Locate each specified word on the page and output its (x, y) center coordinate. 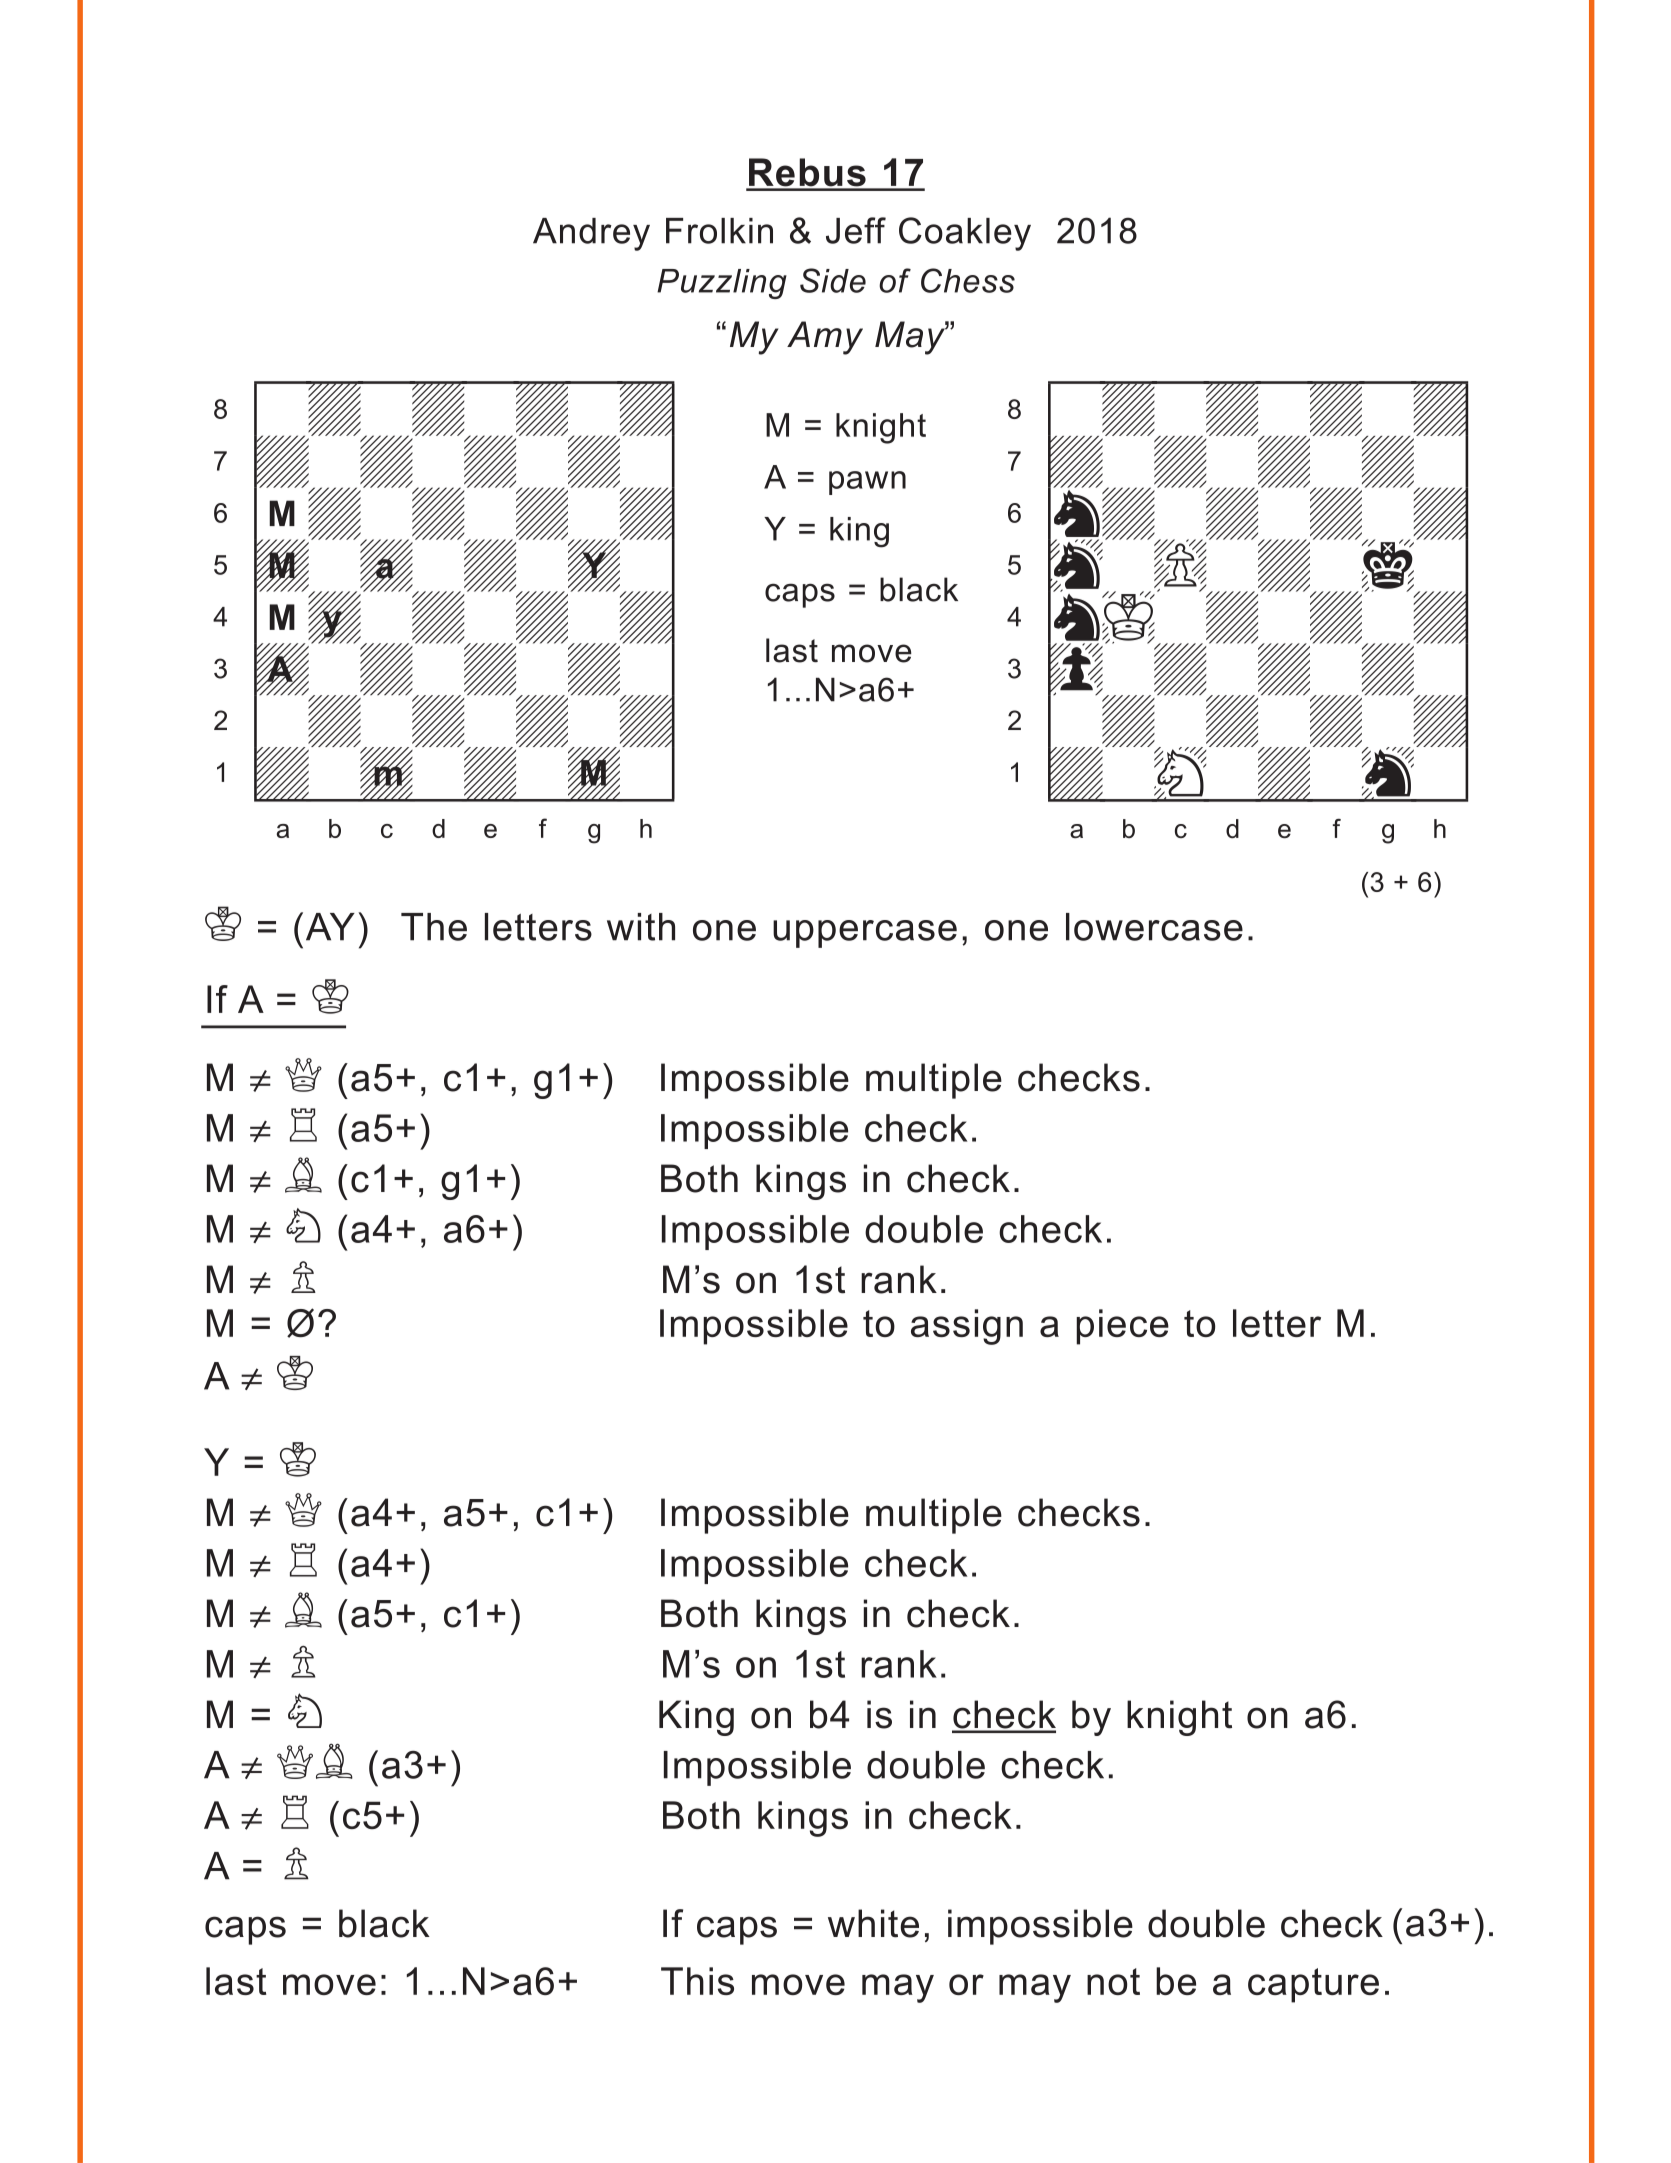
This (697, 1981)
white (873, 1923)
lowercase (1154, 927)
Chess (968, 280)
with (641, 927)
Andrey (591, 234)
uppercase (865, 934)
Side (833, 280)
